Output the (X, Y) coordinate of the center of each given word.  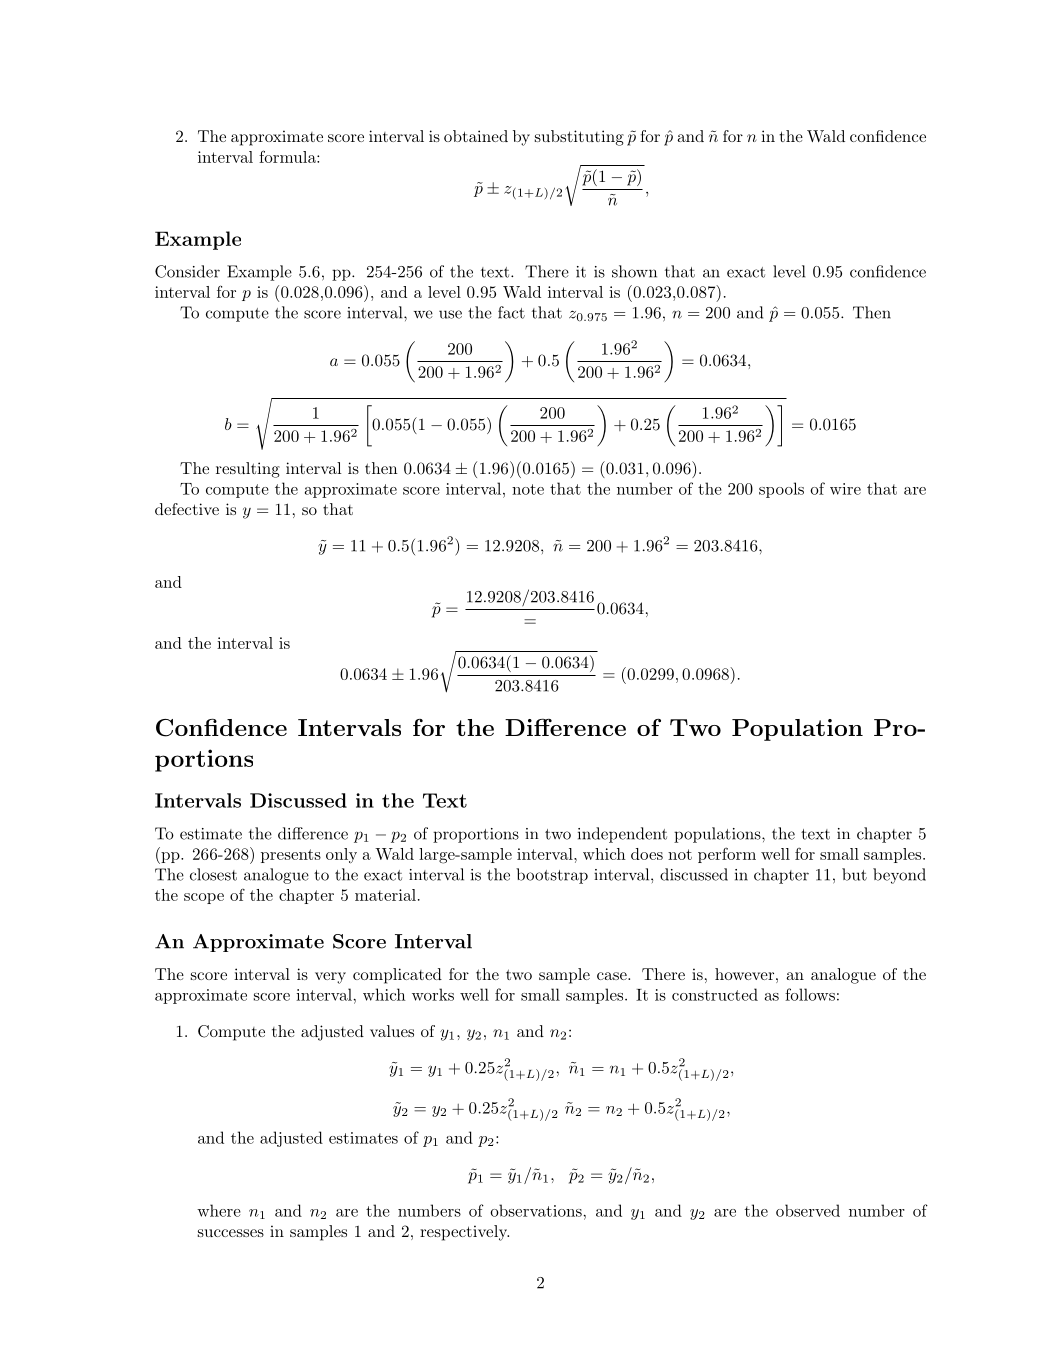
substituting (579, 138)
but (854, 874)
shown (634, 271)
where (219, 1210)
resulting (248, 470)
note (528, 489)
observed (808, 1210)
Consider (187, 271)
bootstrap (552, 876)
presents (291, 856)
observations (536, 1210)
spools (781, 490)
